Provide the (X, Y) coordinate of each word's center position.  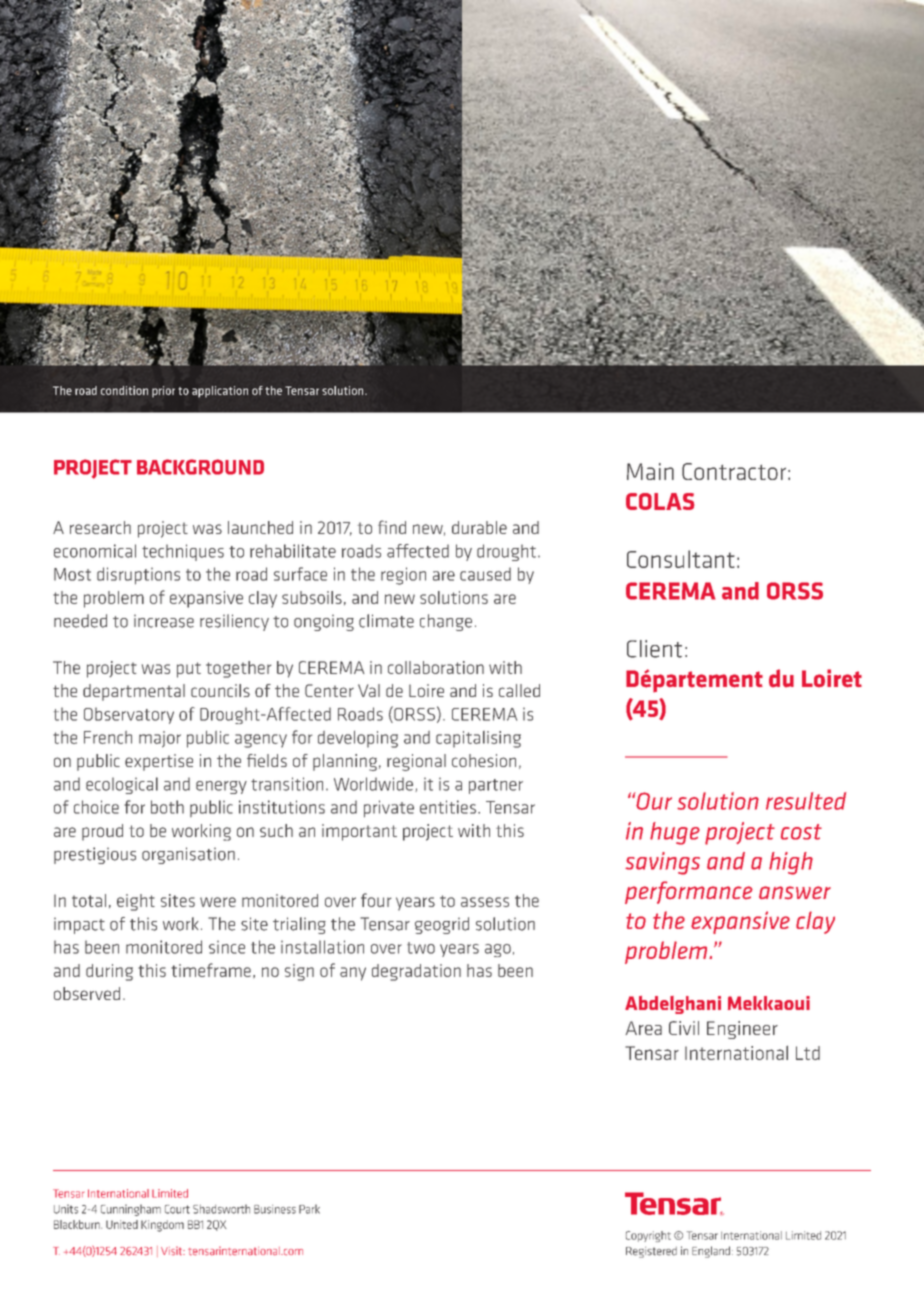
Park (309, 1209)
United (122, 1224)
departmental (134, 692)
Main (650, 471)
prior (163, 392)
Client (654, 649)
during (109, 972)
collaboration (436, 667)
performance (689, 892)
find (392, 527)
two (421, 948)
